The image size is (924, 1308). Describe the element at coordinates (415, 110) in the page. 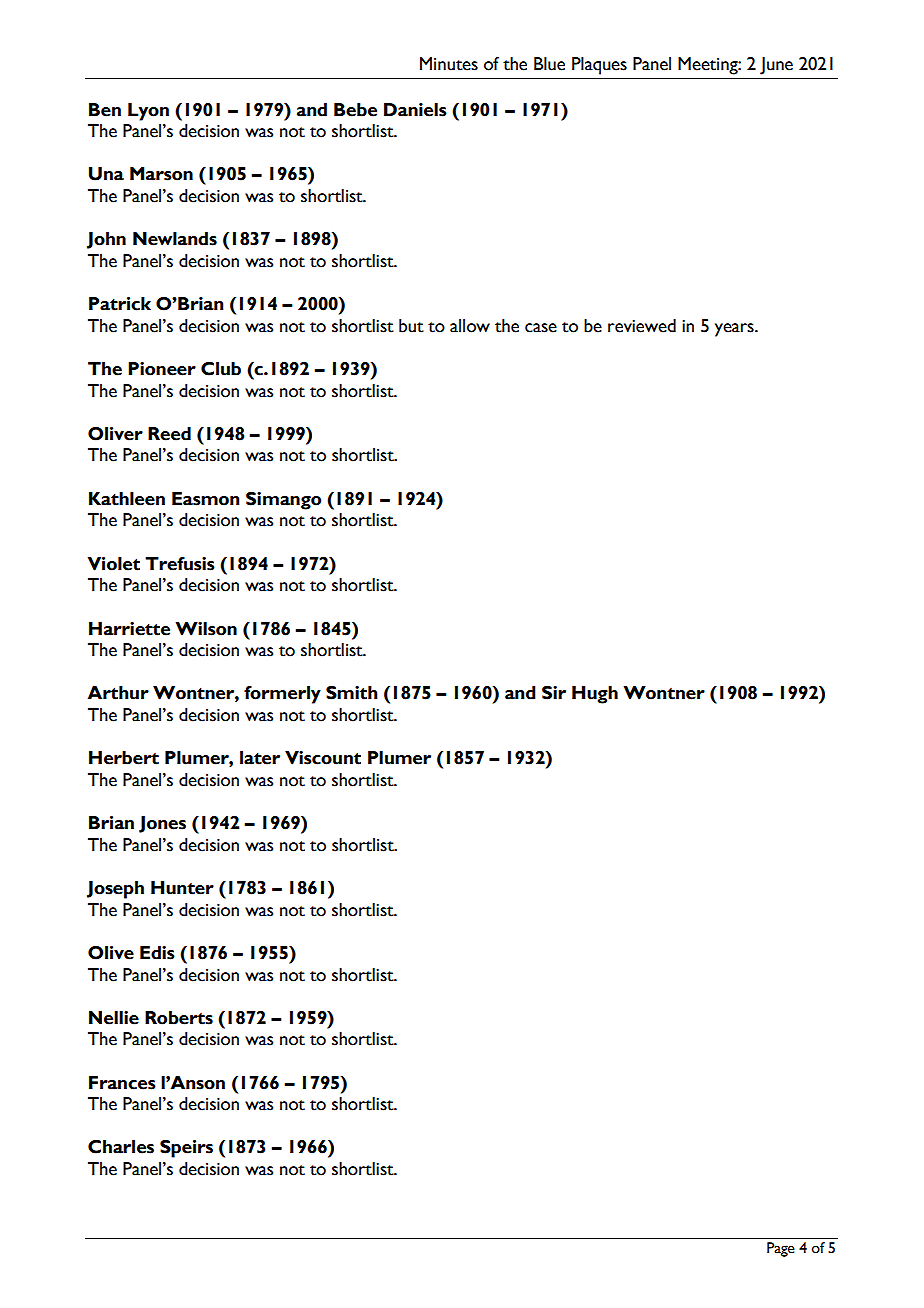

I see `Daniels` at that location.
